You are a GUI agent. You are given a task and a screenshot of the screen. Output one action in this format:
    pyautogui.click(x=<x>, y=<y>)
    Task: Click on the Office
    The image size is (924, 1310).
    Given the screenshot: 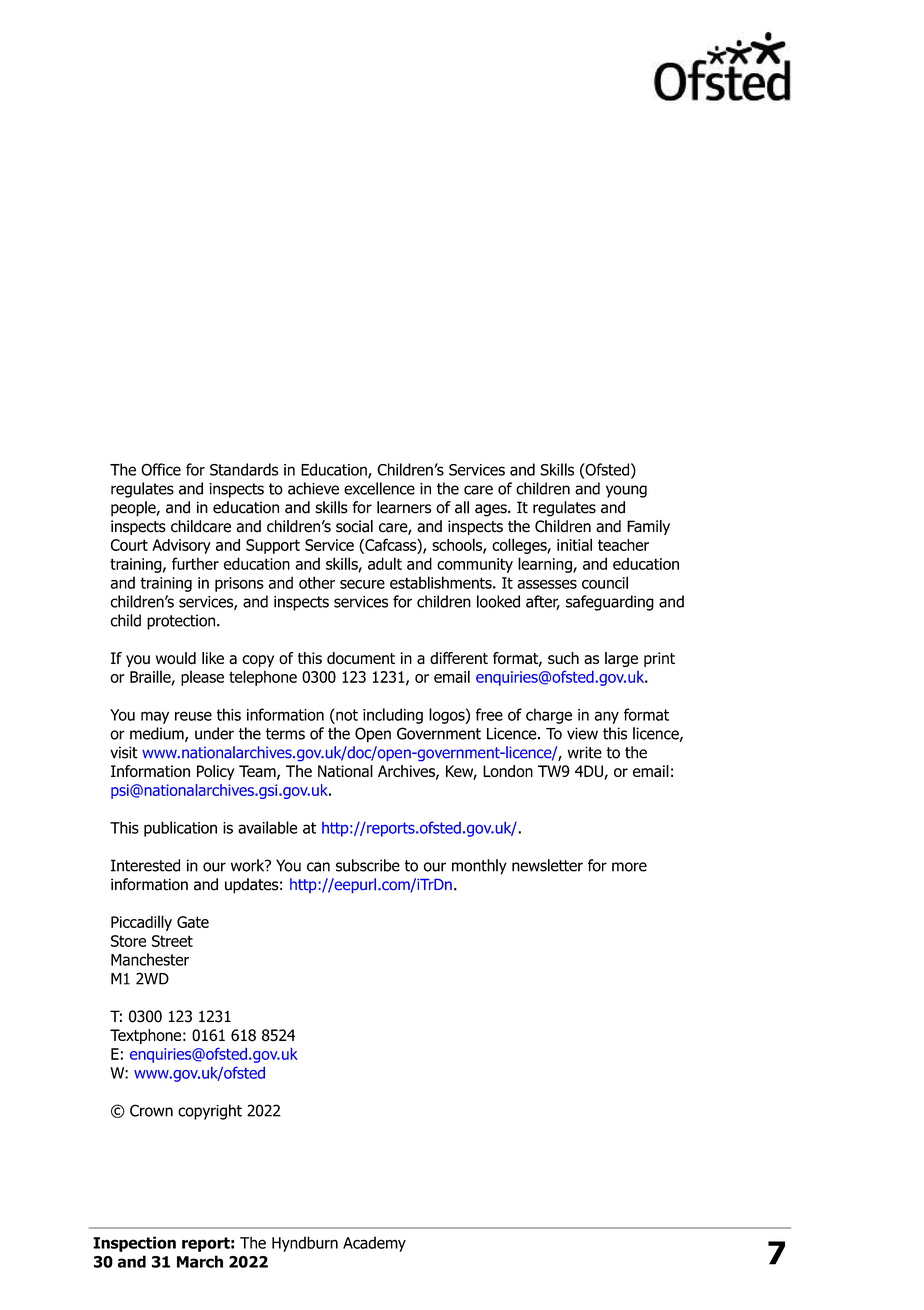 What is the action you would take?
    pyautogui.click(x=161, y=469)
